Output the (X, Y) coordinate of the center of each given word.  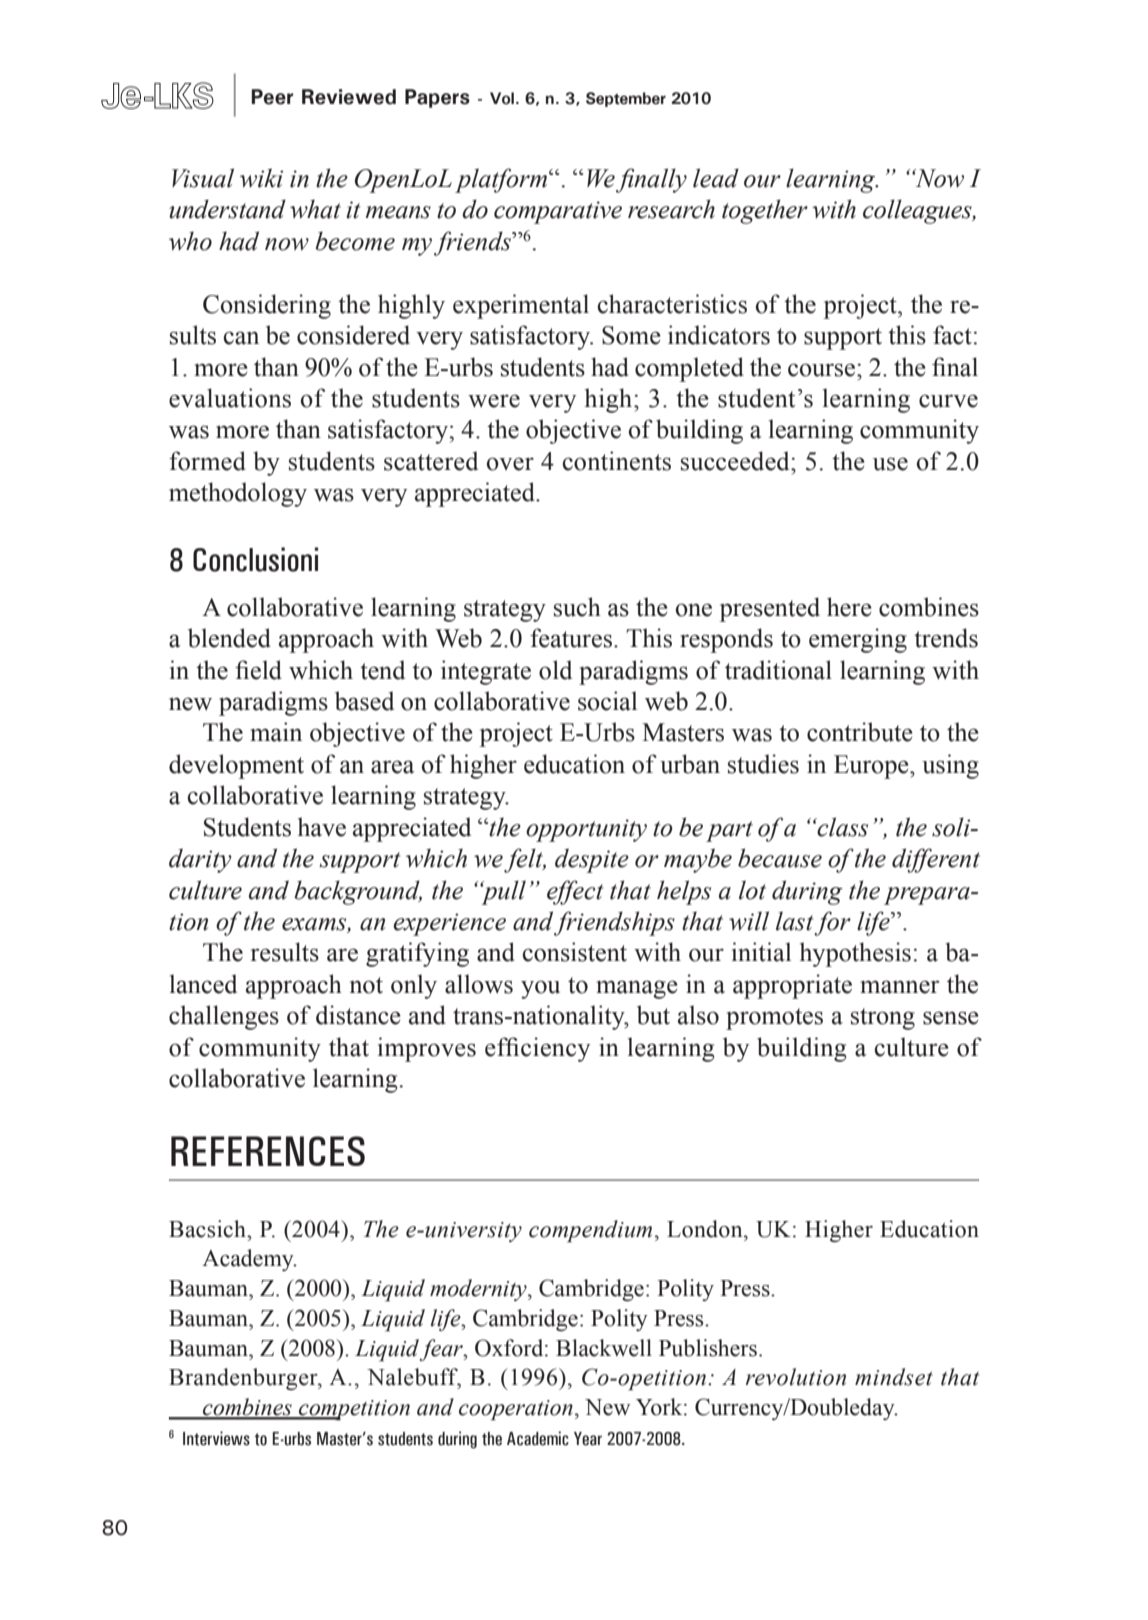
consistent (575, 952)
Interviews (216, 1438)
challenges (224, 1017)
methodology (238, 494)
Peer (272, 97)
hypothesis (855, 954)
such (577, 607)
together (765, 211)
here (849, 607)
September (626, 99)
